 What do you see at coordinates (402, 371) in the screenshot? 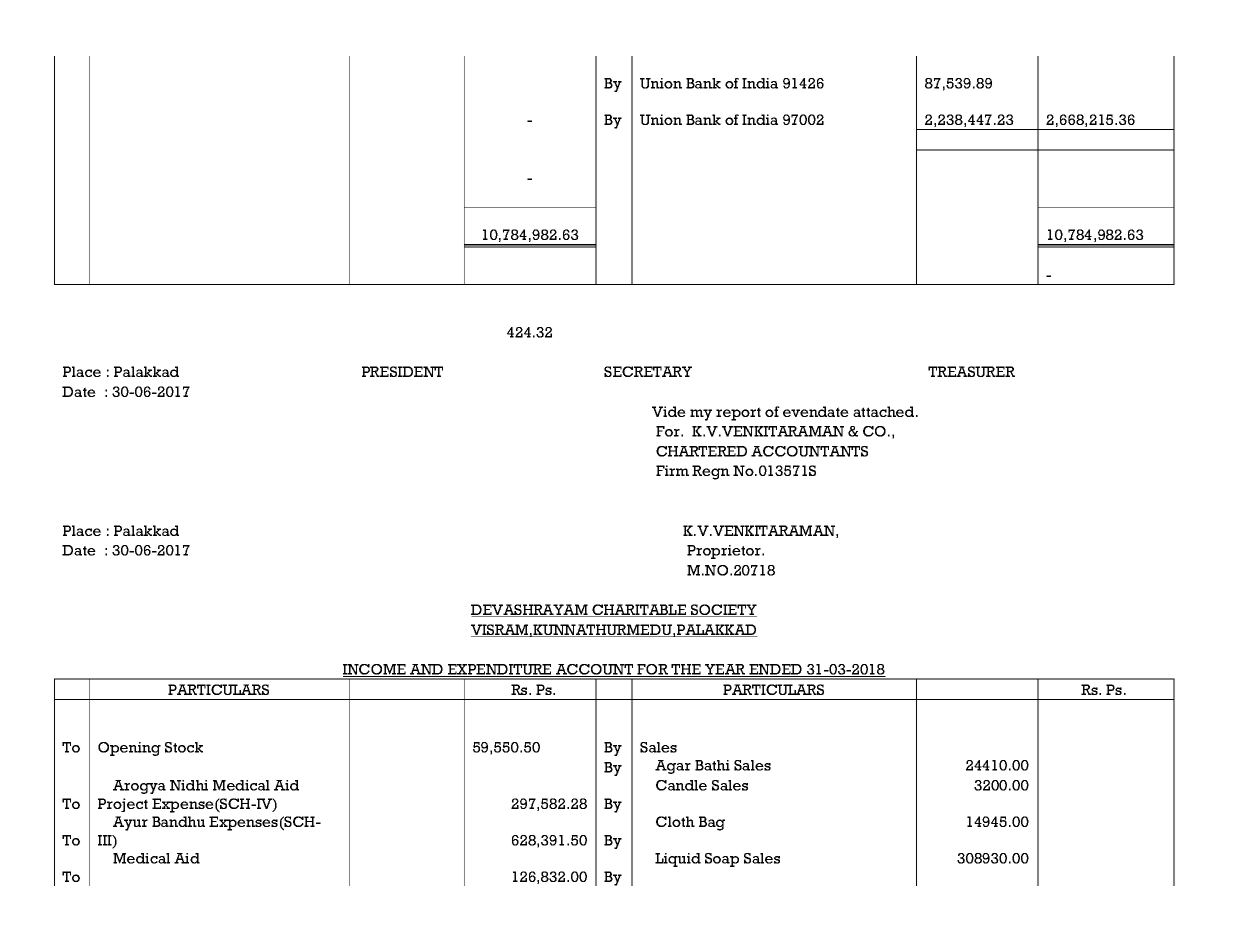
I see `PRESIDENT` at bounding box center [402, 371].
